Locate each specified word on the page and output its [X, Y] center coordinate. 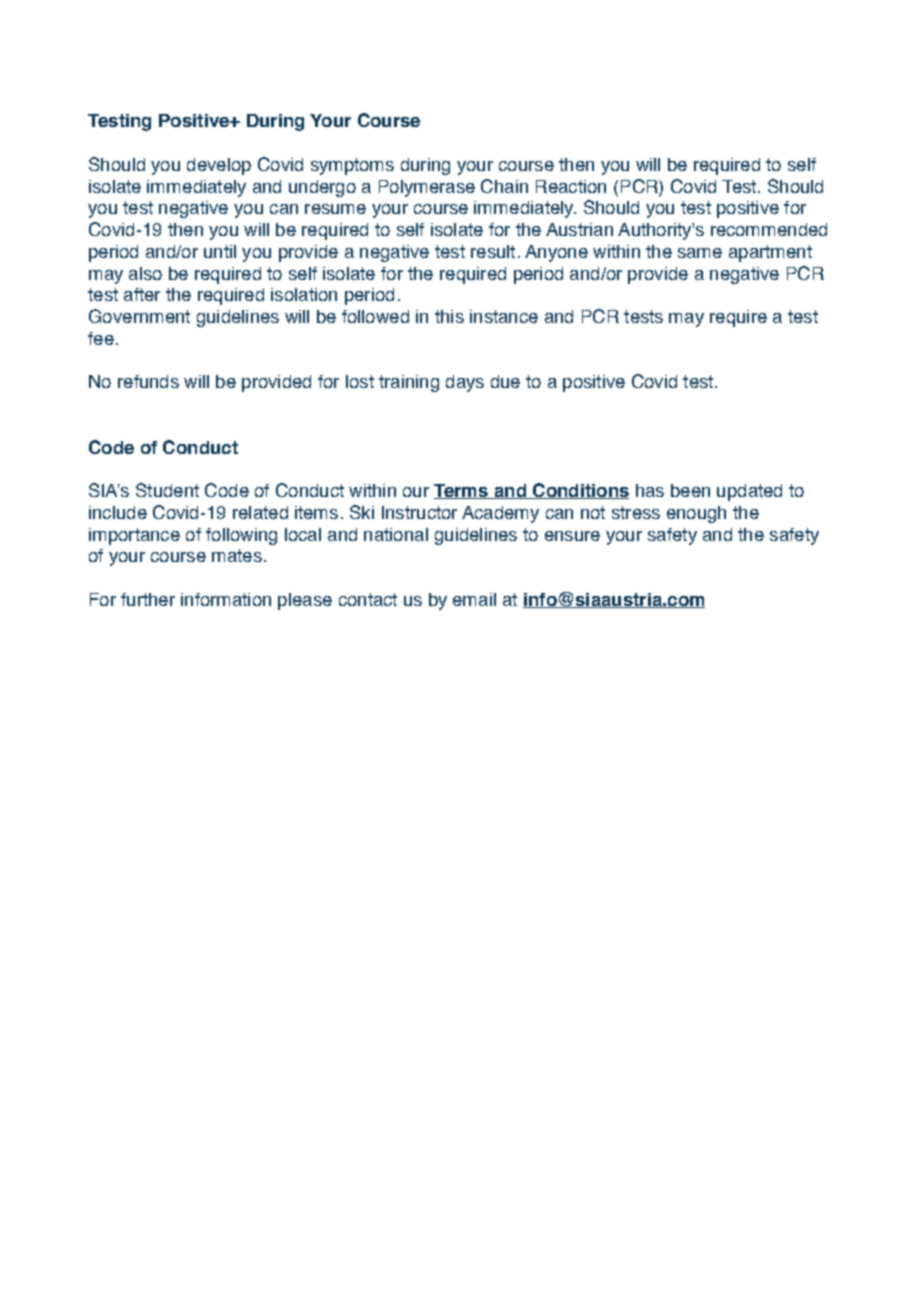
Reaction [571, 186]
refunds [148, 381]
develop [219, 166]
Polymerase [427, 188]
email [474, 599]
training [409, 383]
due [505, 381]
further [148, 599]
